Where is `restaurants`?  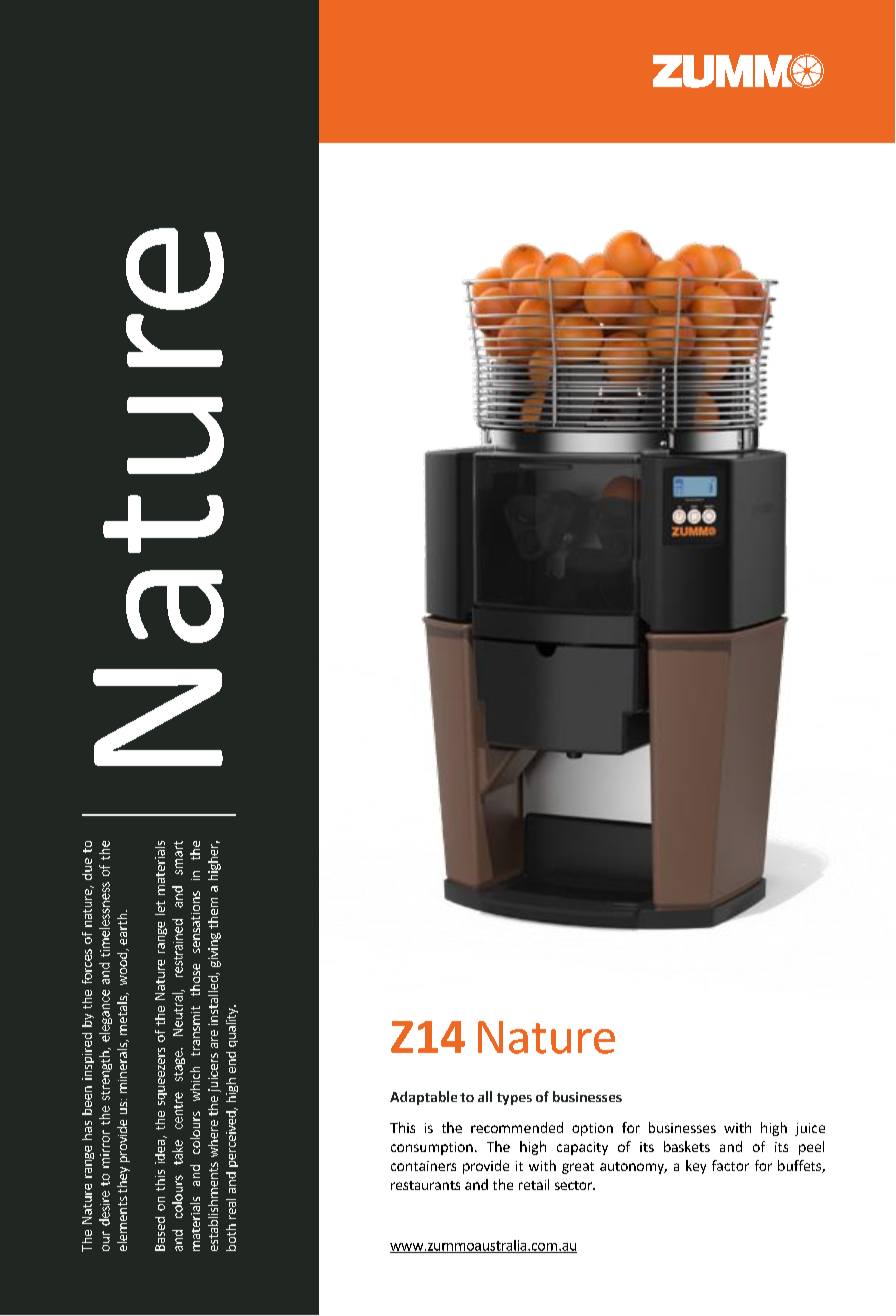 restaurants is located at coordinates (425, 1185).
